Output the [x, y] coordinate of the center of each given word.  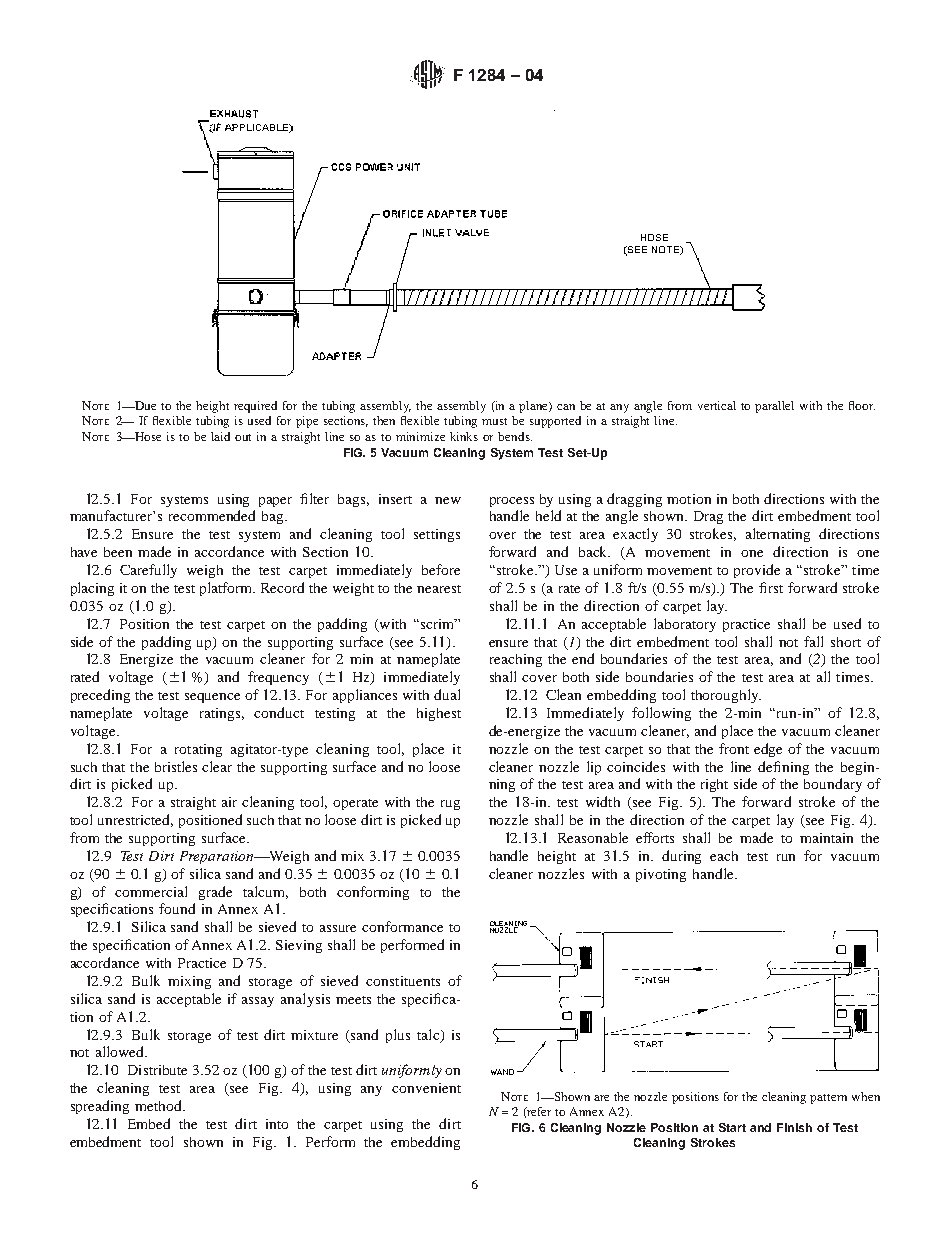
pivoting [661, 875]
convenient [426, 1088]
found [177, 908]
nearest [439, 589]
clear [217, 766]
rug [450, 805]
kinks [464, 436]
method [159, 1105]
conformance [402, 926]
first [771, 587]
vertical [717, 405]
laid [220, 436]
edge [768, 750]
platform [227, 589]
